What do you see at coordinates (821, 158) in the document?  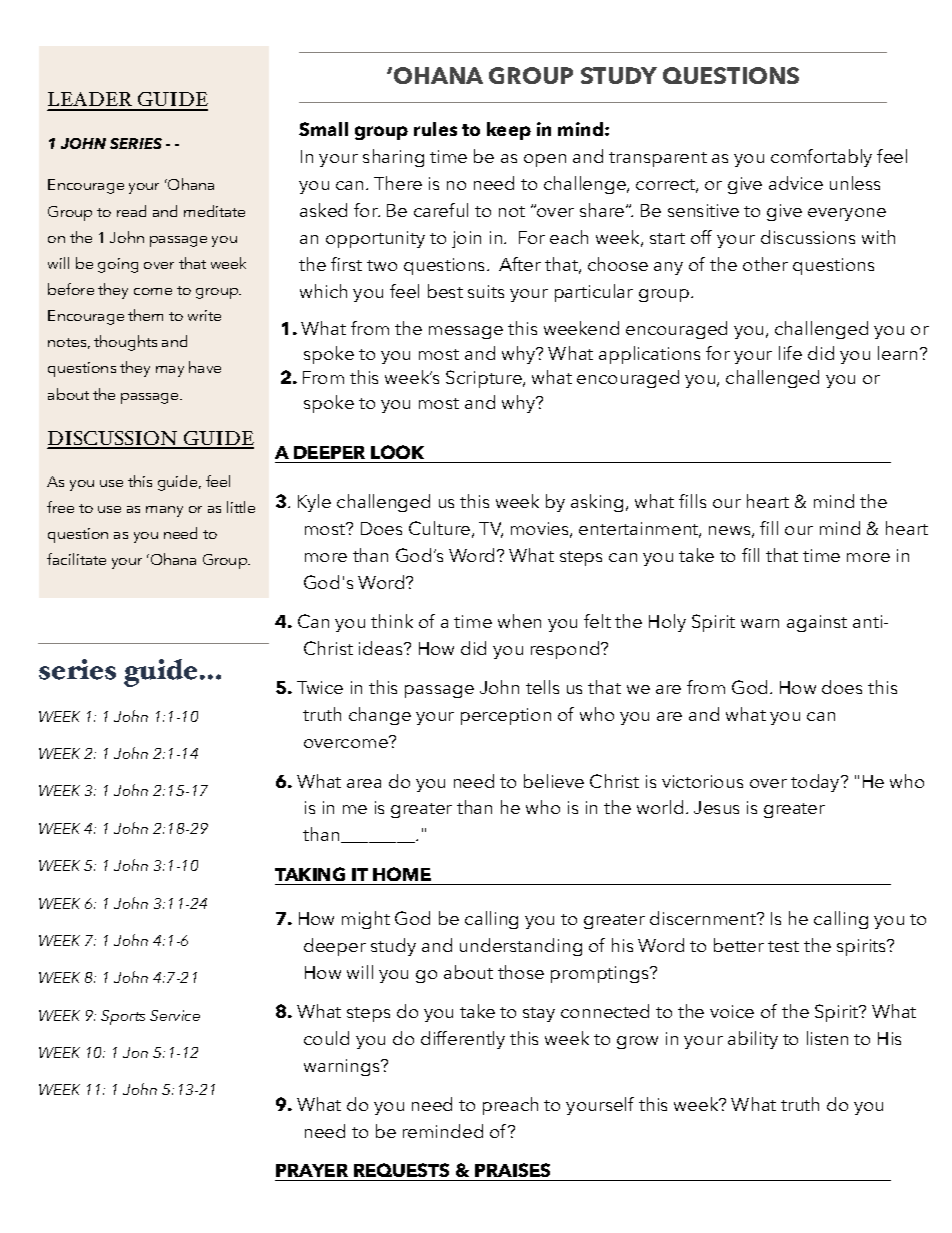 I see `comfortably` at bounding box center [821, 158].
